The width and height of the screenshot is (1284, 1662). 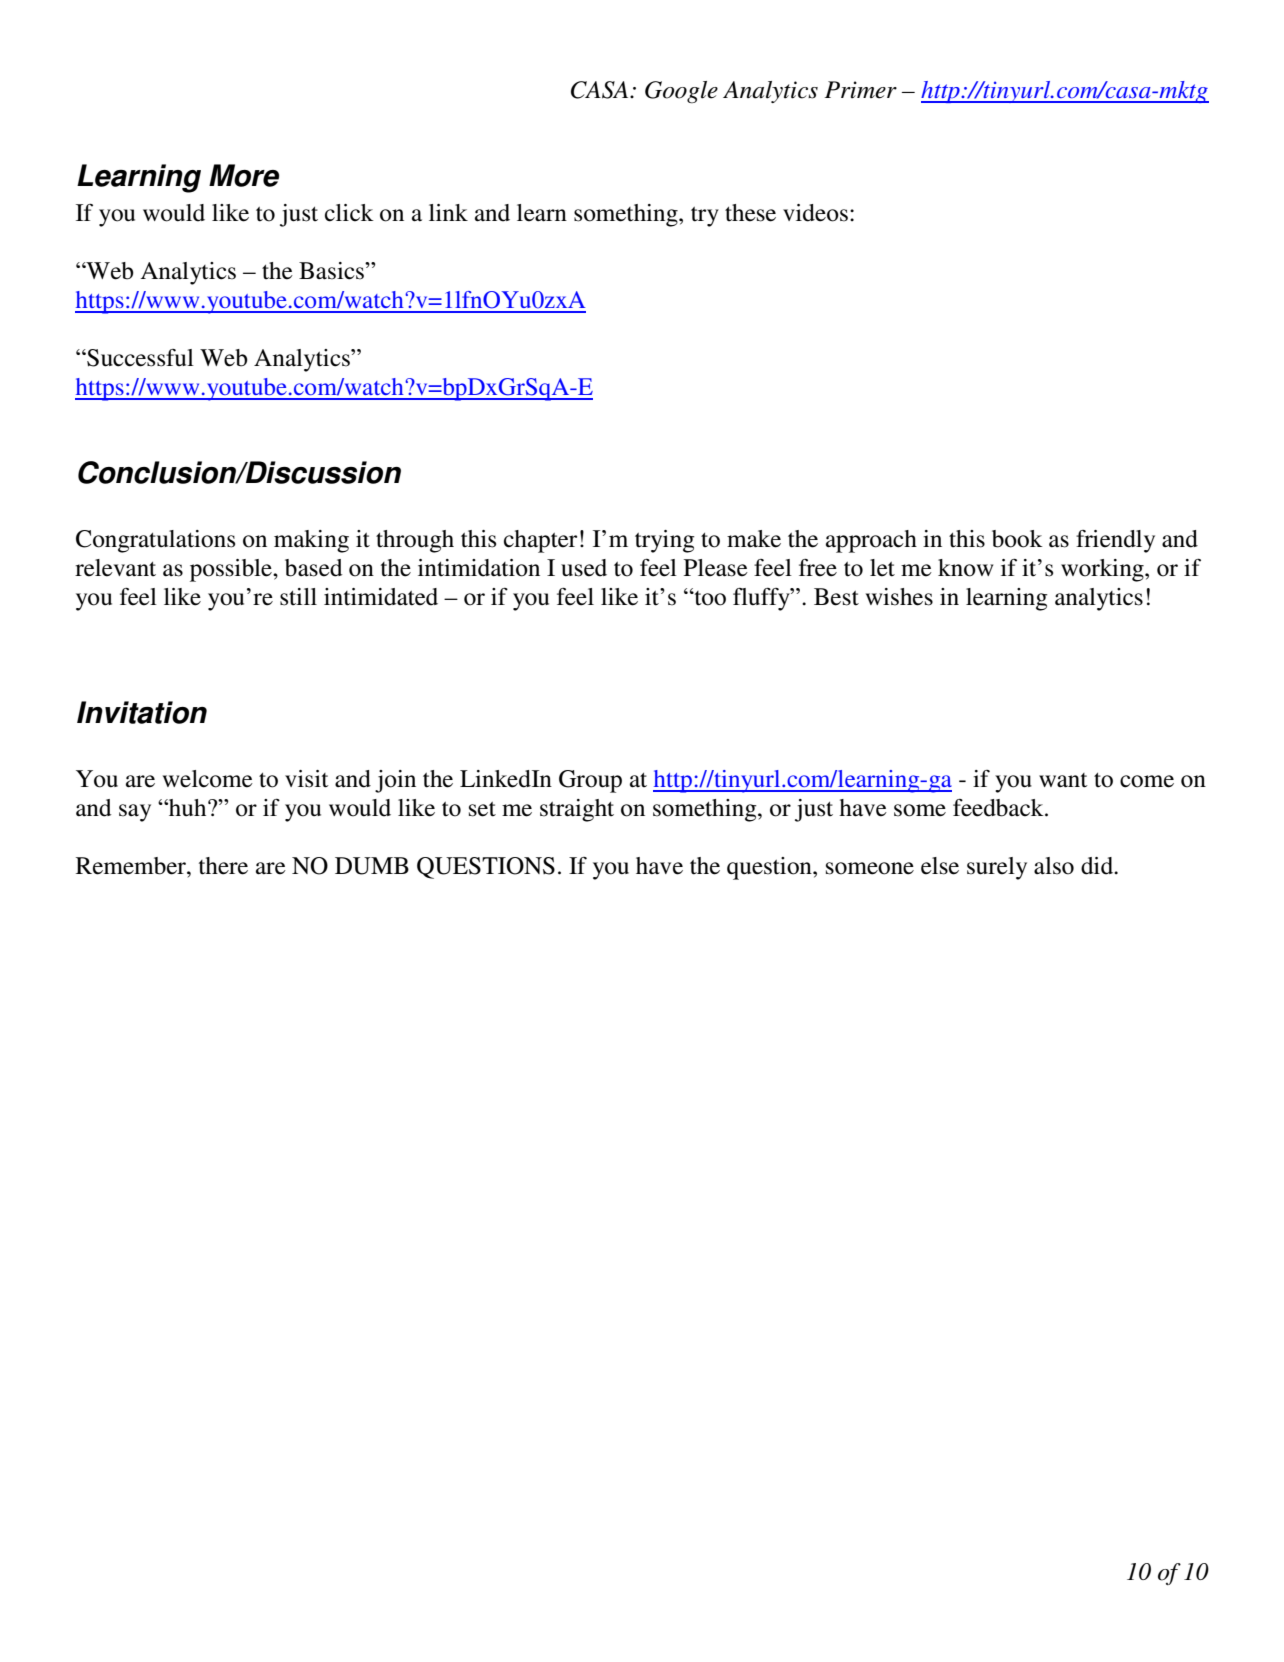 I want to click on Primer, so click(x=861, y=90).
